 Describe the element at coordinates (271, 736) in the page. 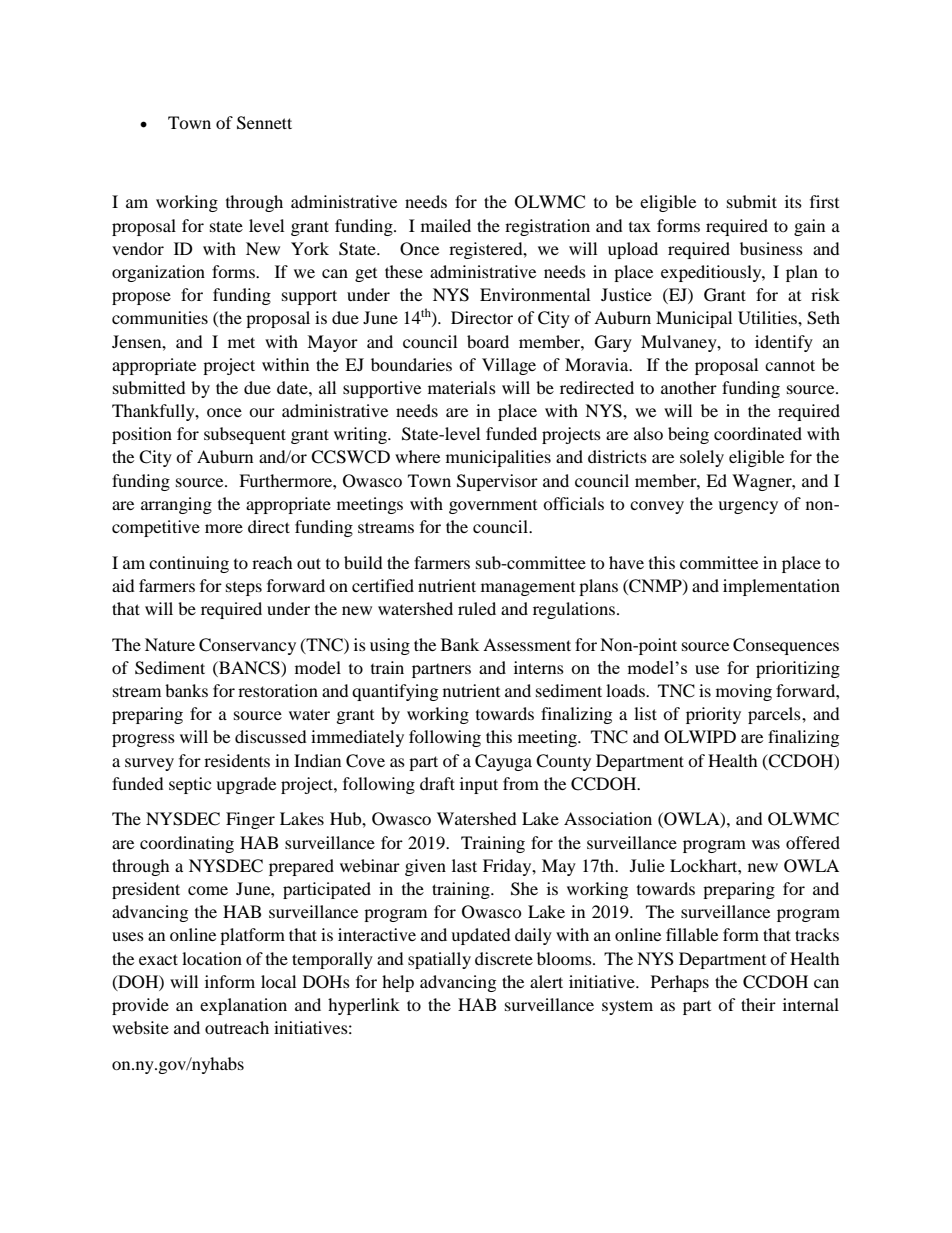

I see `discussed` at that location.
